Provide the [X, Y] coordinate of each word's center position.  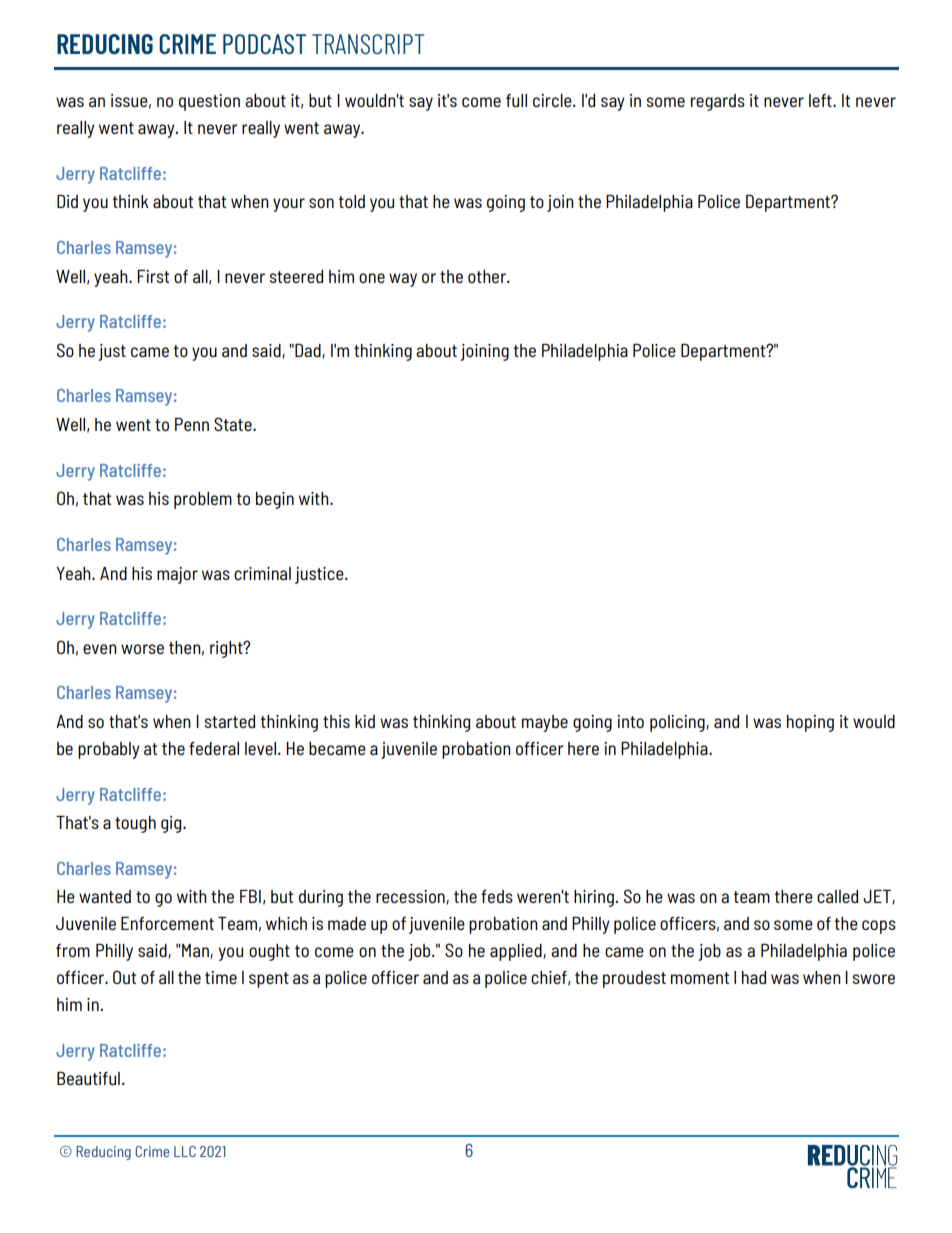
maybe [545, 723]
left [821, 100]
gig [172, 824]
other [488, 276]
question [209, 102]
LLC [185, 1151]
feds [497, 896]
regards [718, 102]
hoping [810, 723]
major [177, 575]
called [837, 896]
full [516, 100]
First [153, 276]
